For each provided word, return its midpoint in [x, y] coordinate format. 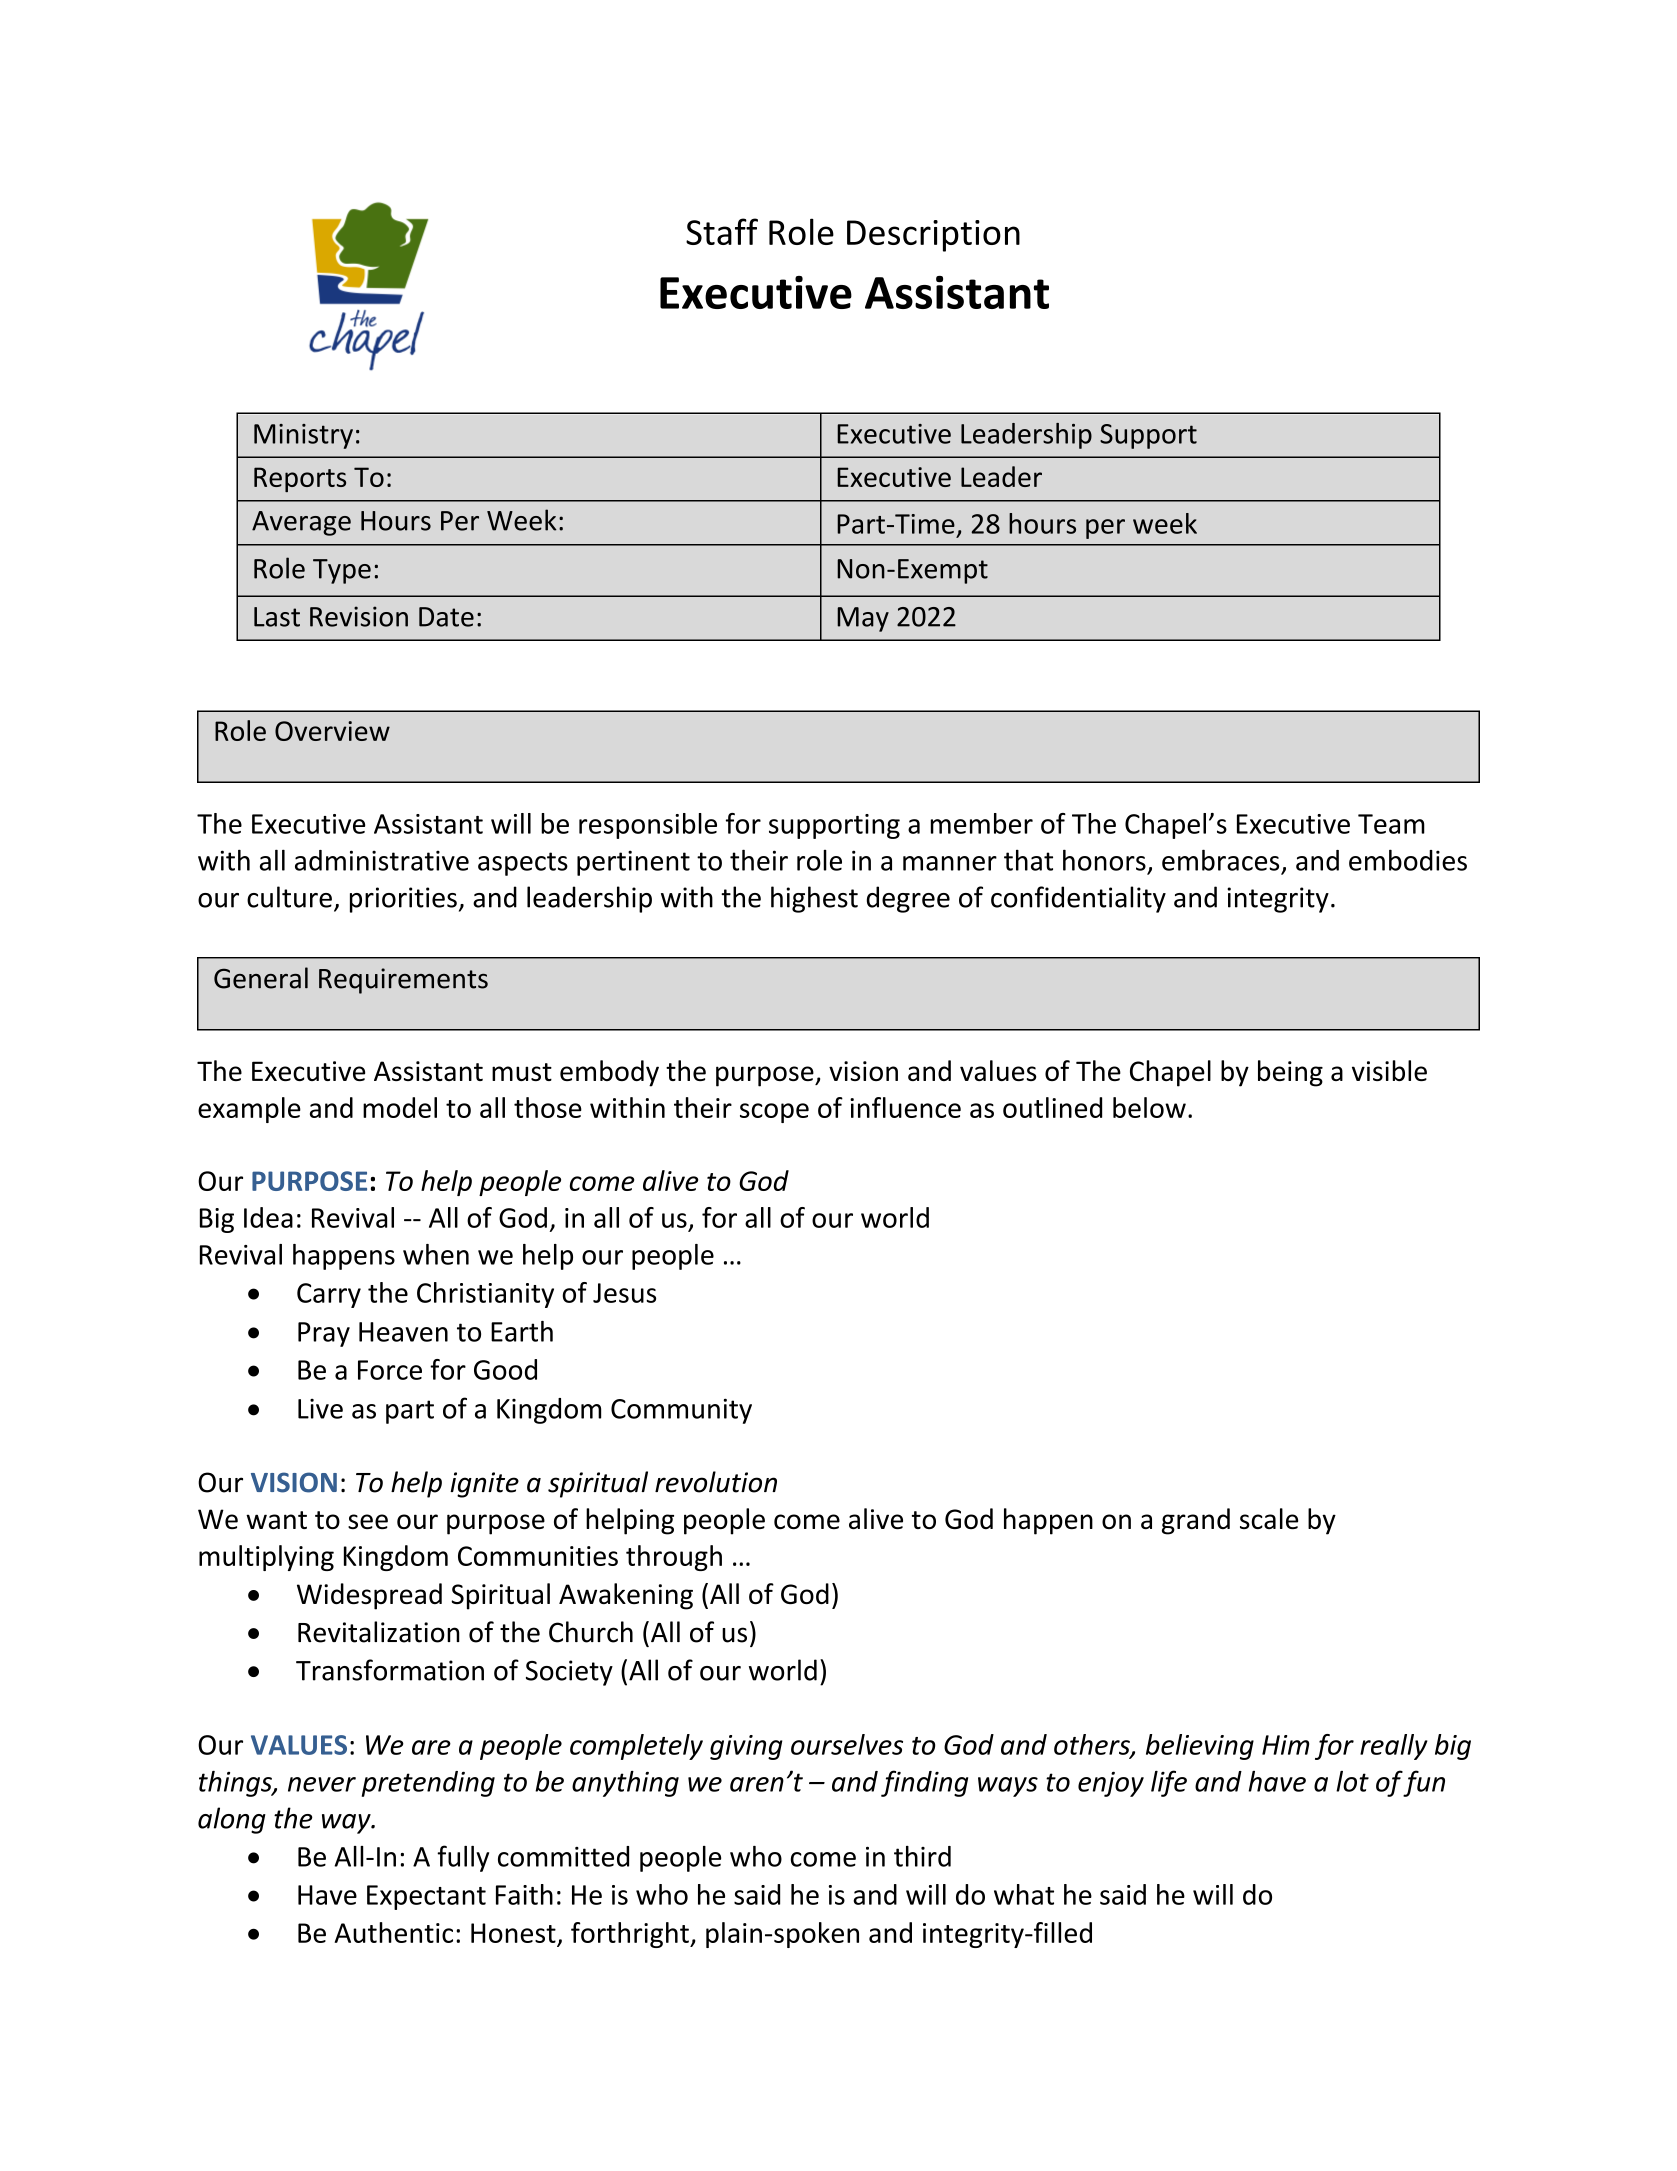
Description [933, 236]
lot [1352, 1781]
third [922, 1856]
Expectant [426, 1897]
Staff [722, 231]
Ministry [303, 436]
